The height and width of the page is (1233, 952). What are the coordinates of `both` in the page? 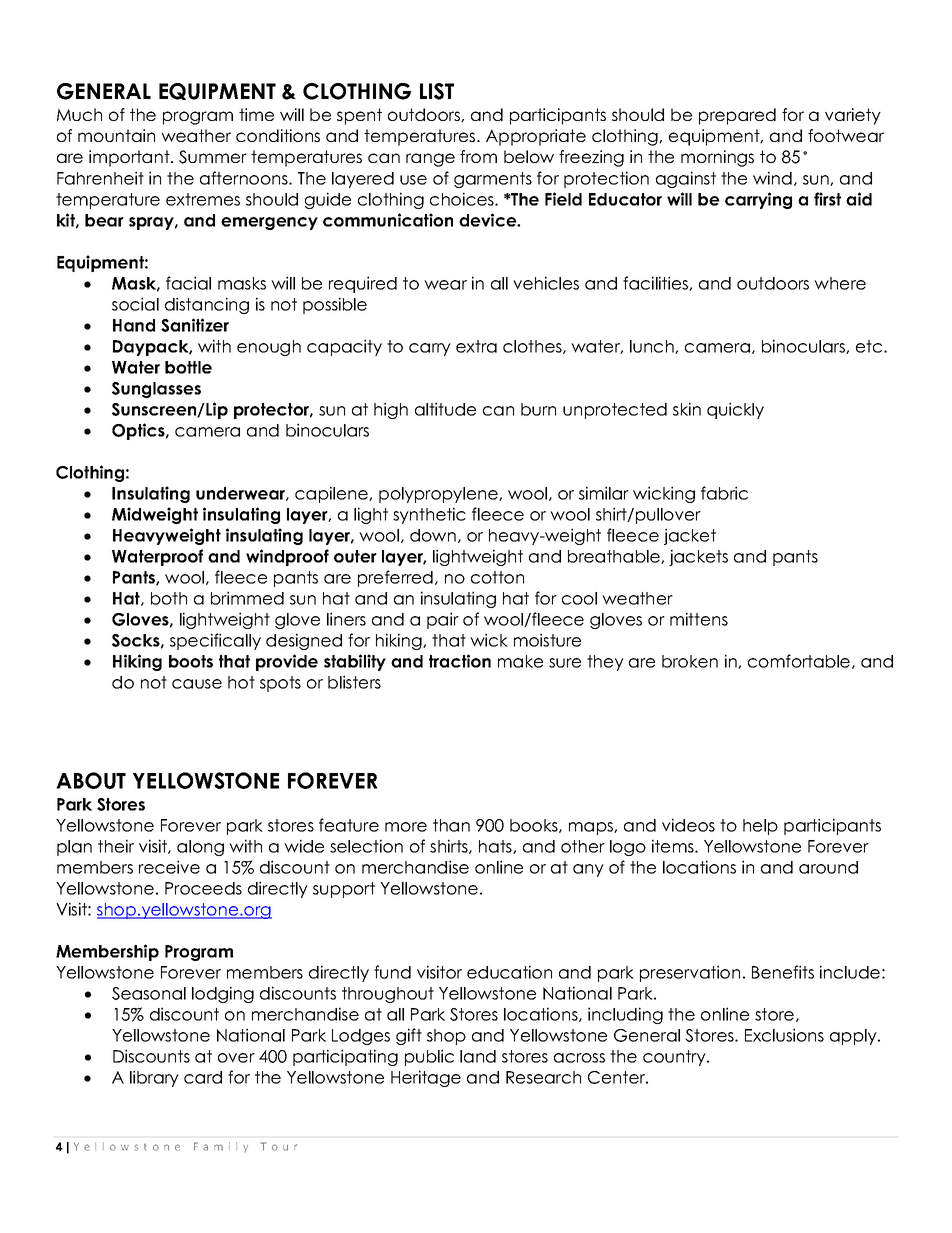 It's located at (169, 598).
